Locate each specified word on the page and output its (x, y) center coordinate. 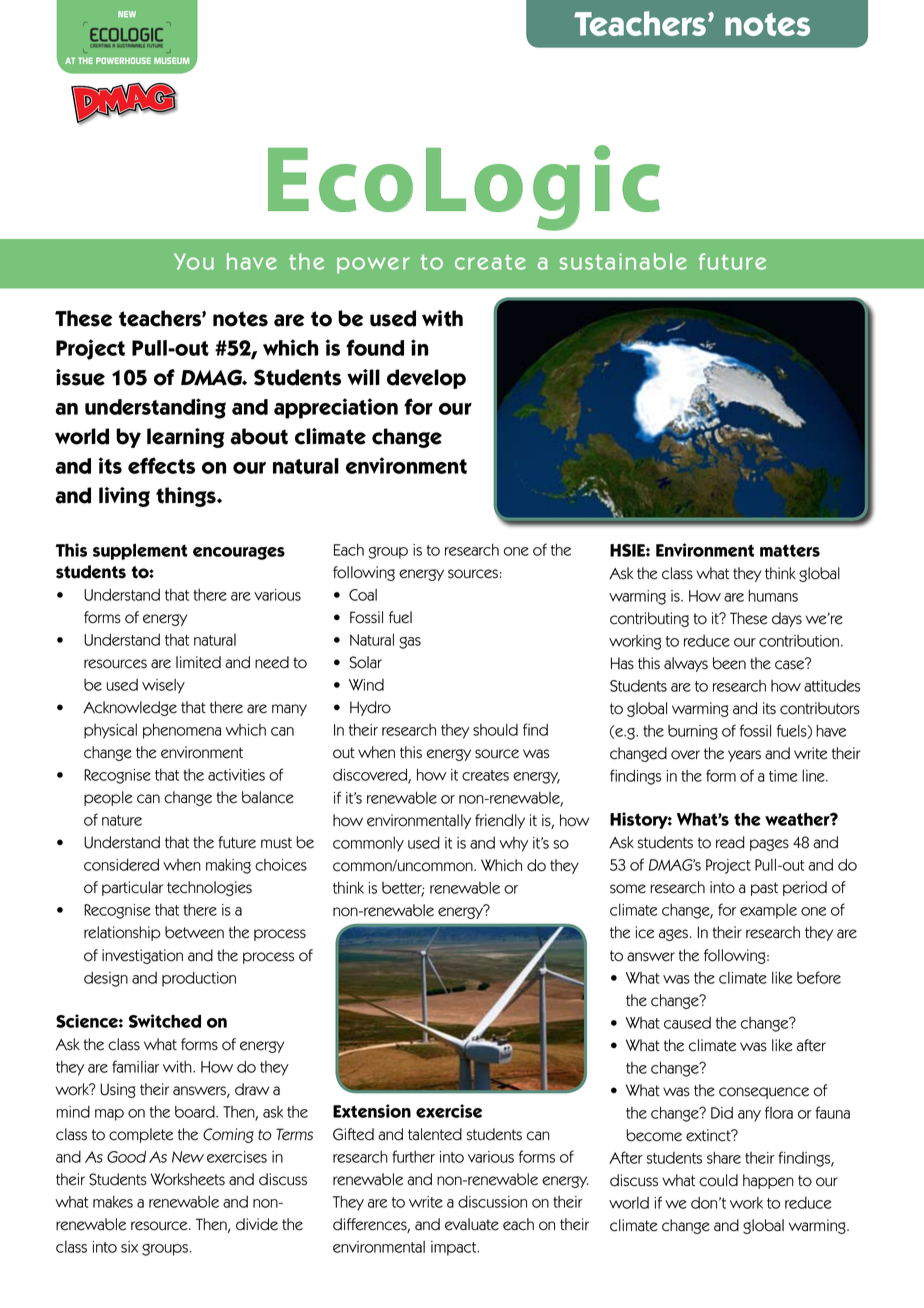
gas (410, 643)
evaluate (472, 1224)
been (729, 663)
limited (198, 662)
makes (113, 1202)
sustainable (623, 261)
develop (426, 379)
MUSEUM (171, 60)
